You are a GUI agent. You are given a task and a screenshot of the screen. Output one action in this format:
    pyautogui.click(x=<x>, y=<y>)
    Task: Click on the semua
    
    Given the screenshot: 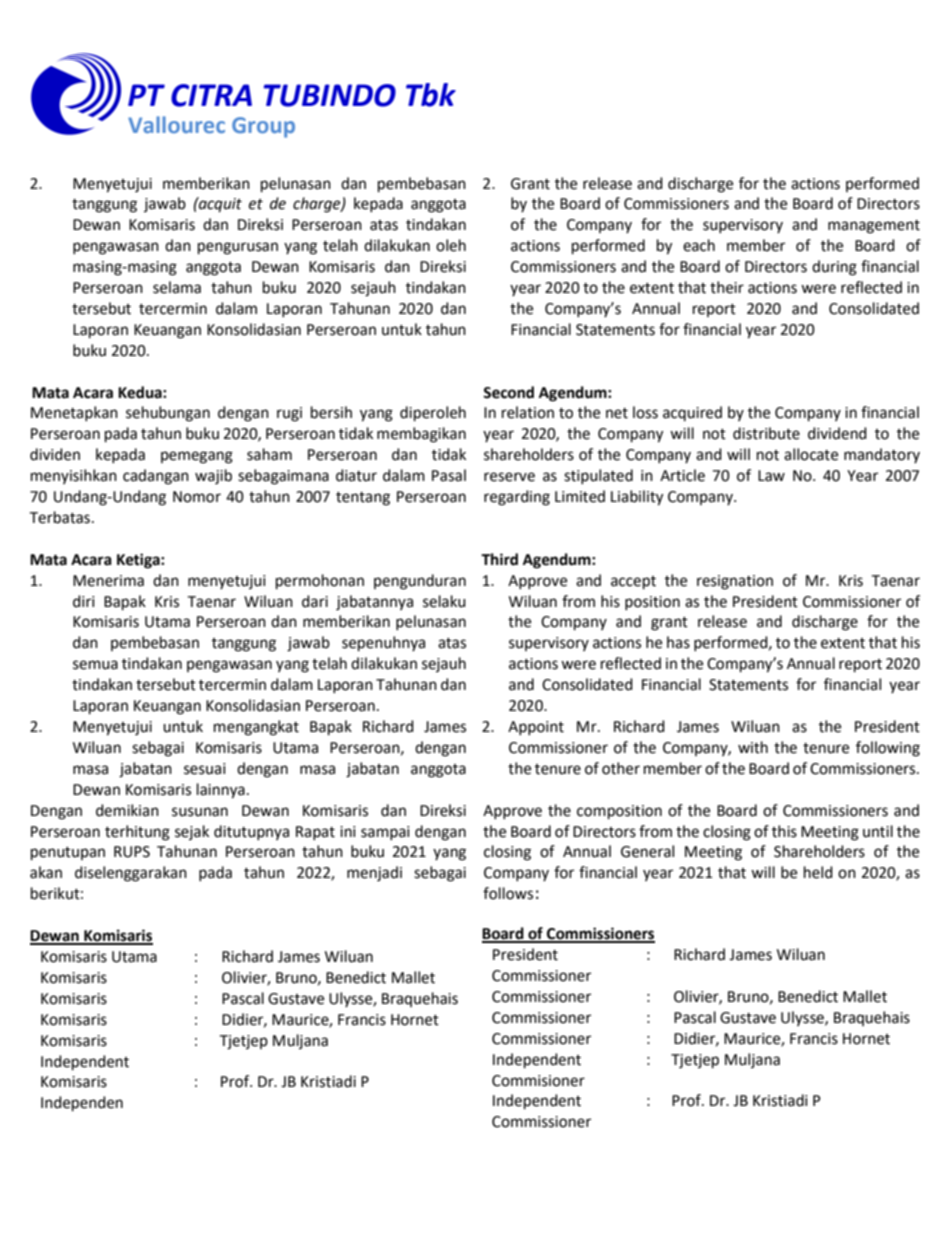 What is the action you would take?
    pyautogui.click(x=95, y=665)
